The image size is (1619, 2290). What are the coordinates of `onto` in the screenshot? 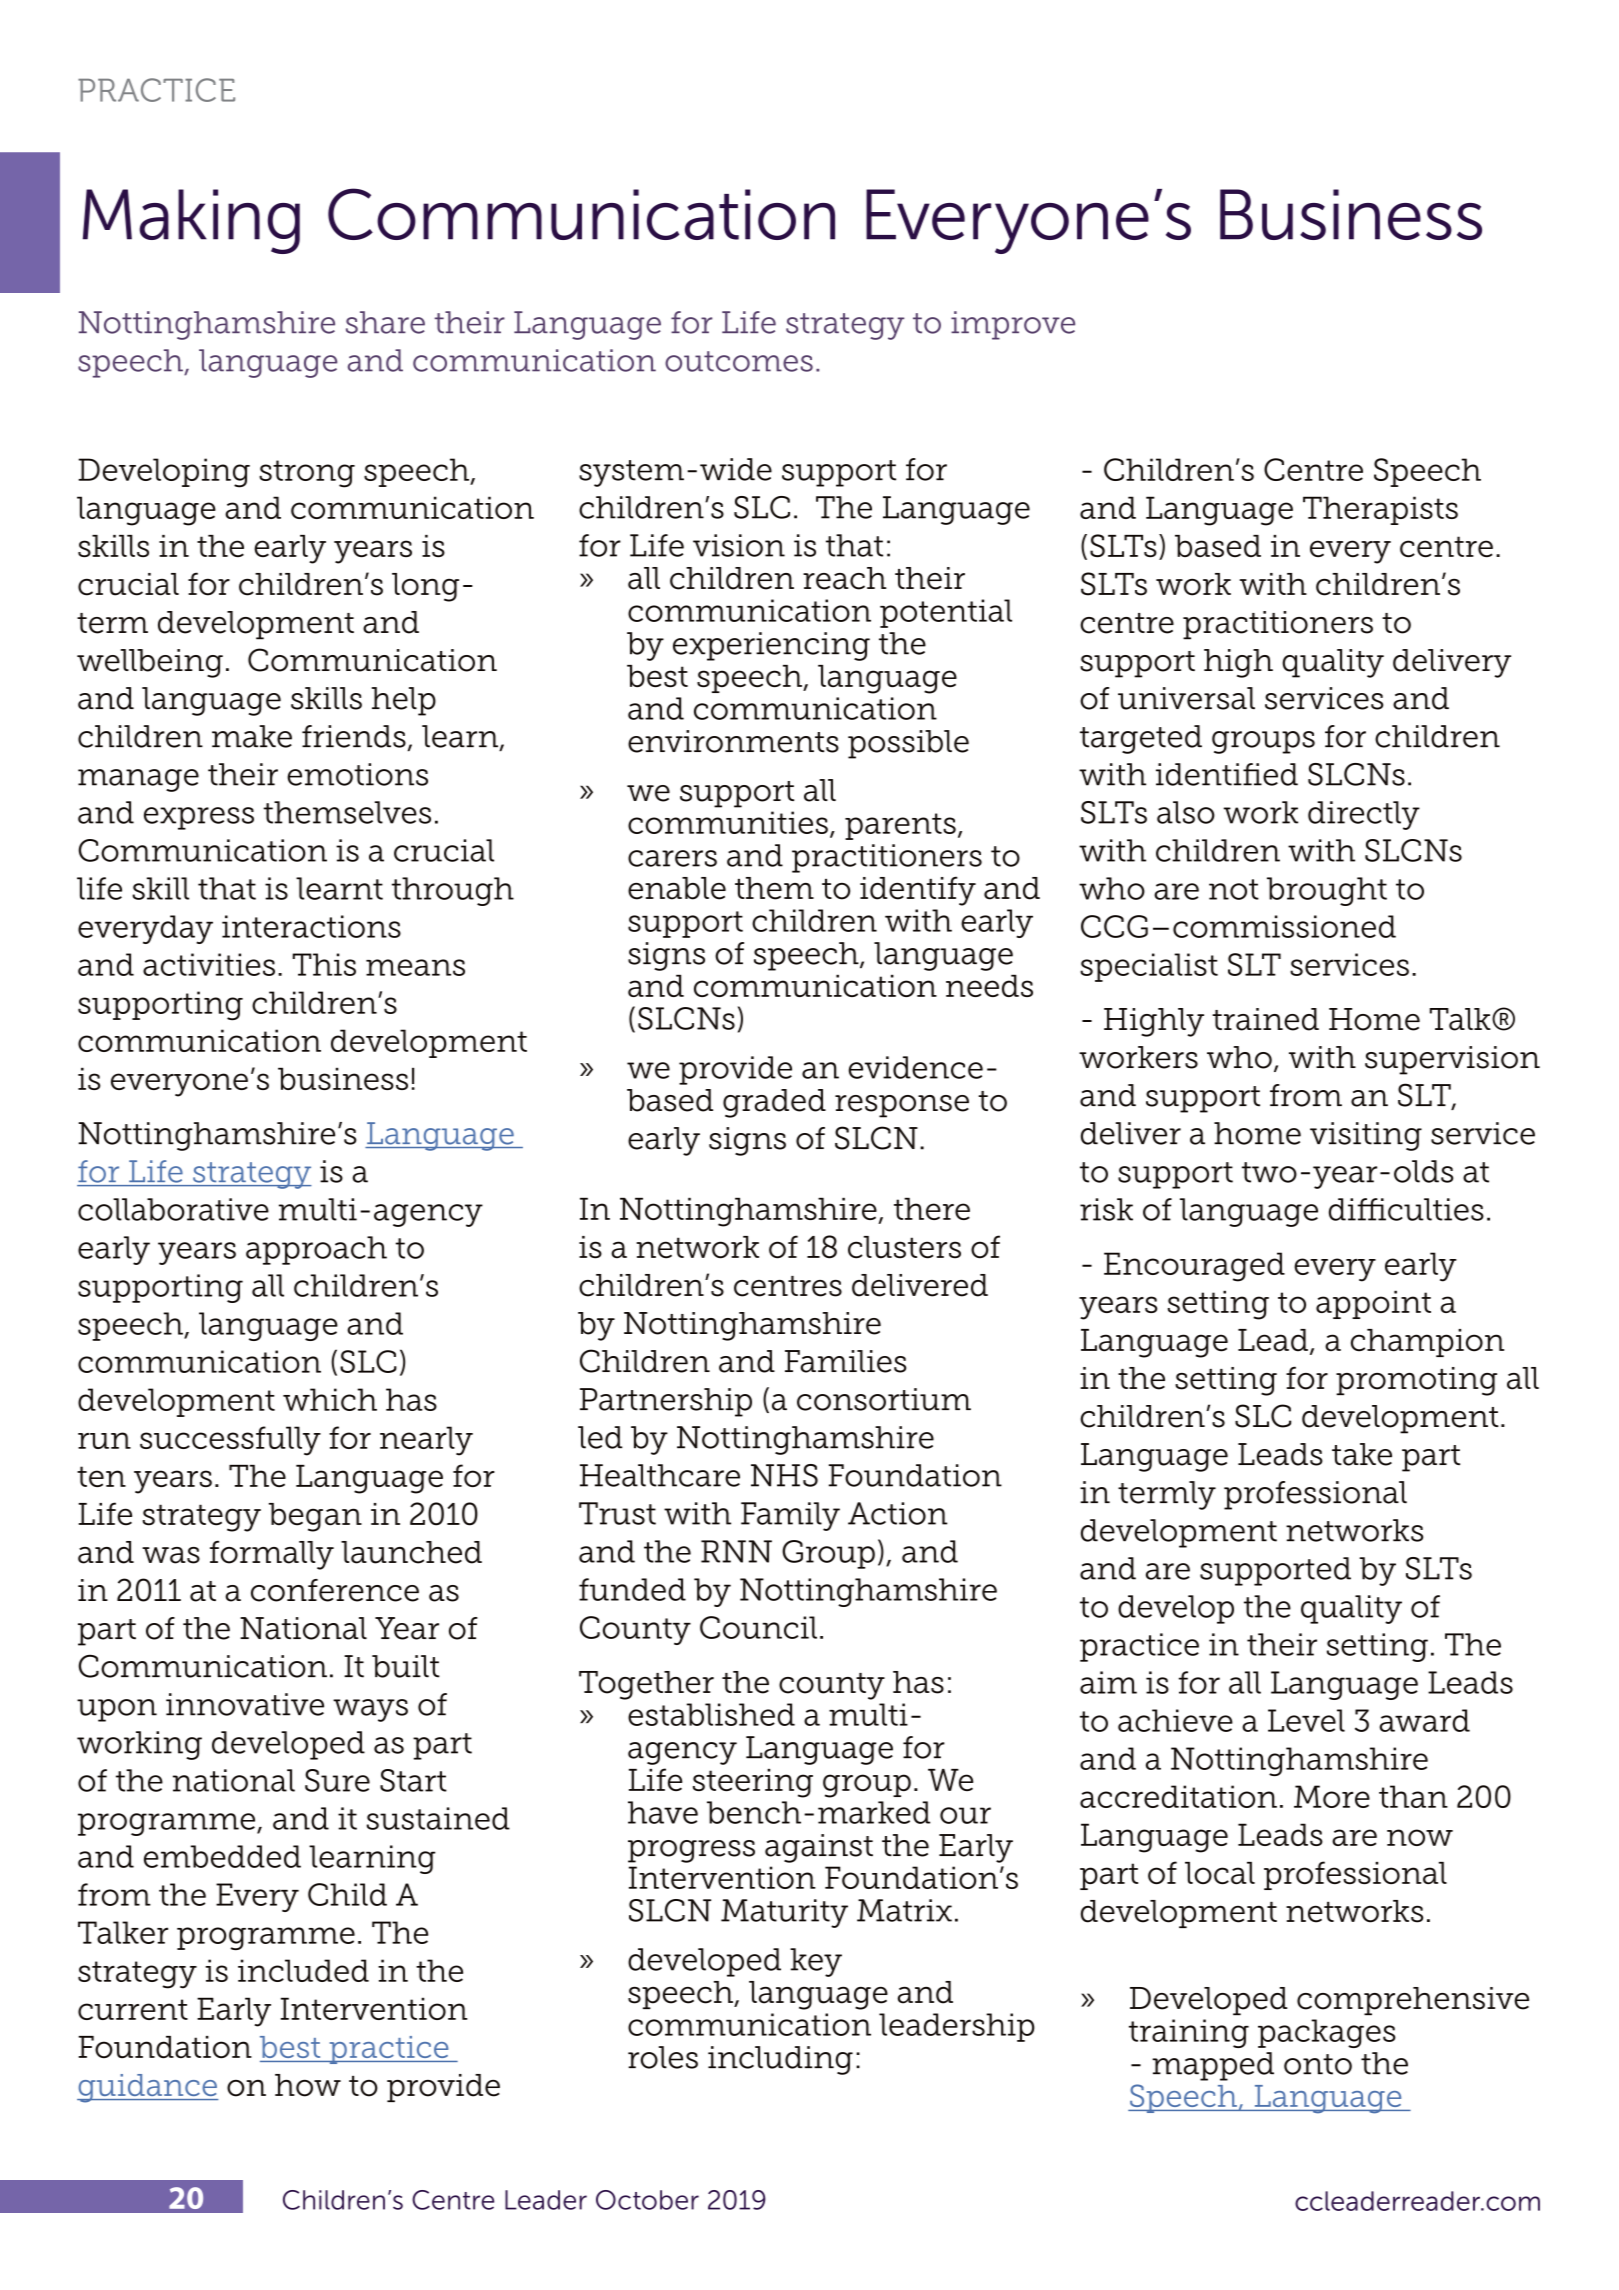 It's located at (1318, 2064).
